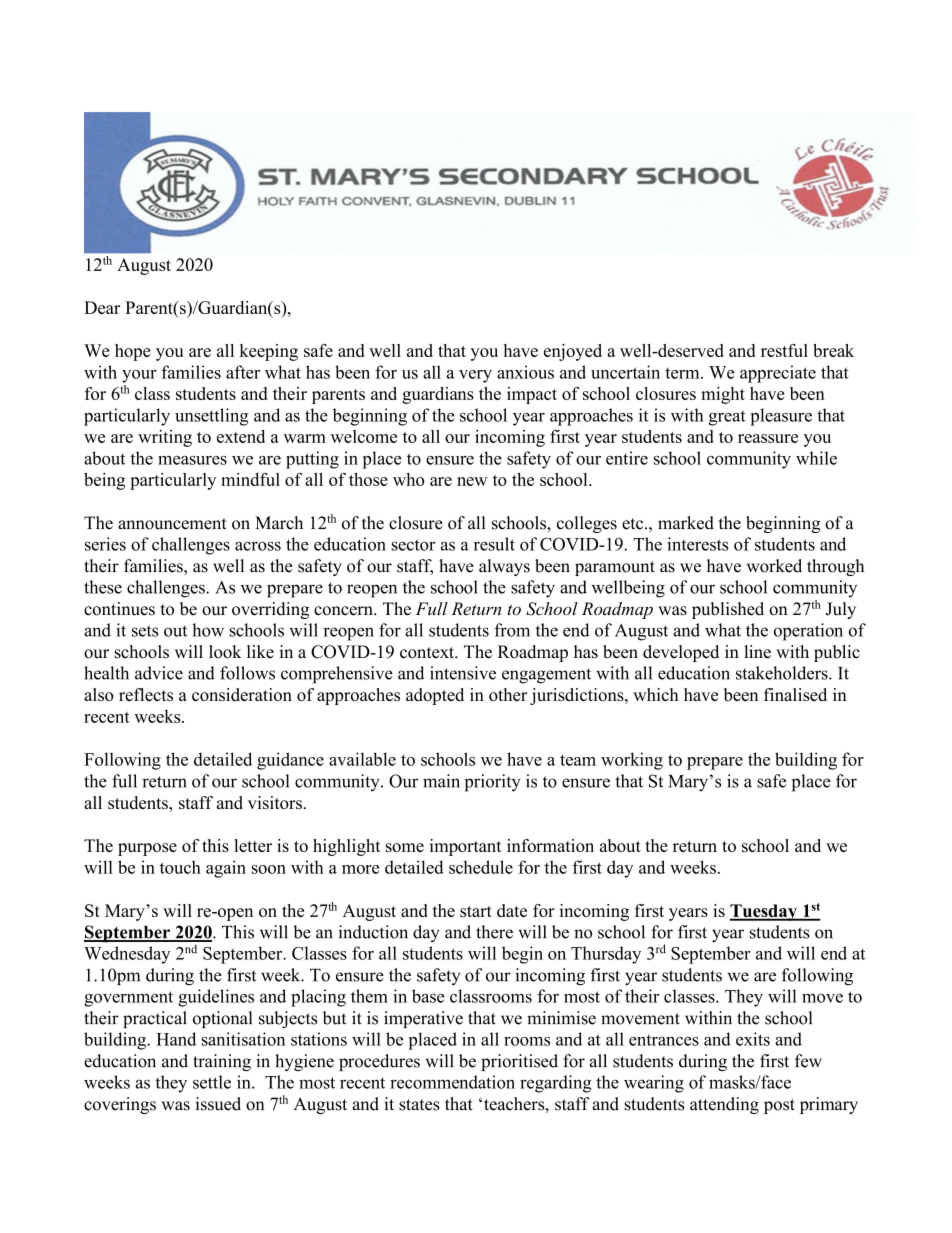 Image resolution: width=952 pixels, height=1233 pixels. What do you see at coordinates (147, 849) in the screenshot?
I see `purpose` at bounding box center [147, 849].
